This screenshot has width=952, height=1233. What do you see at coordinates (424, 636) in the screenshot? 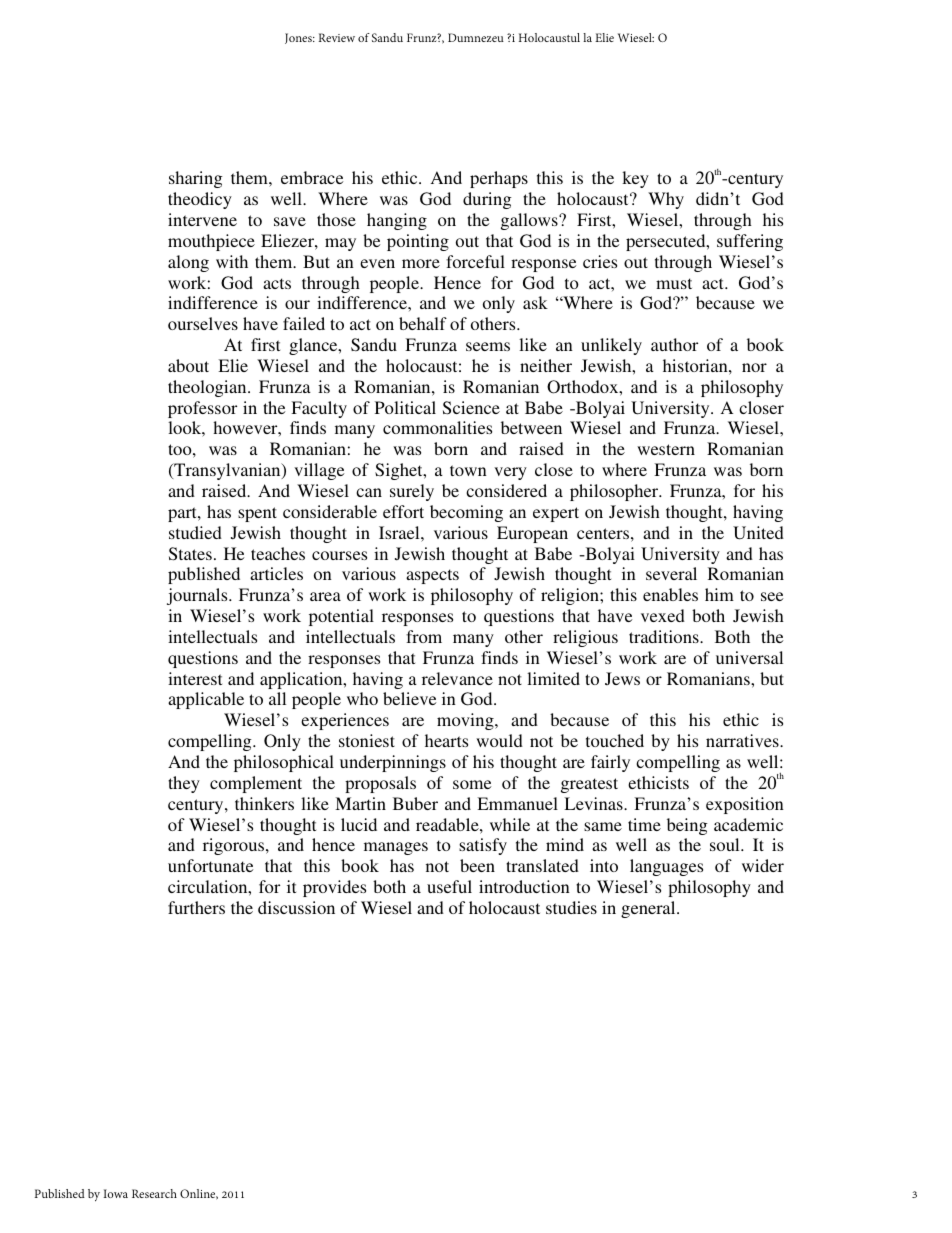
I see `from` at bounding box center [424, 636].
